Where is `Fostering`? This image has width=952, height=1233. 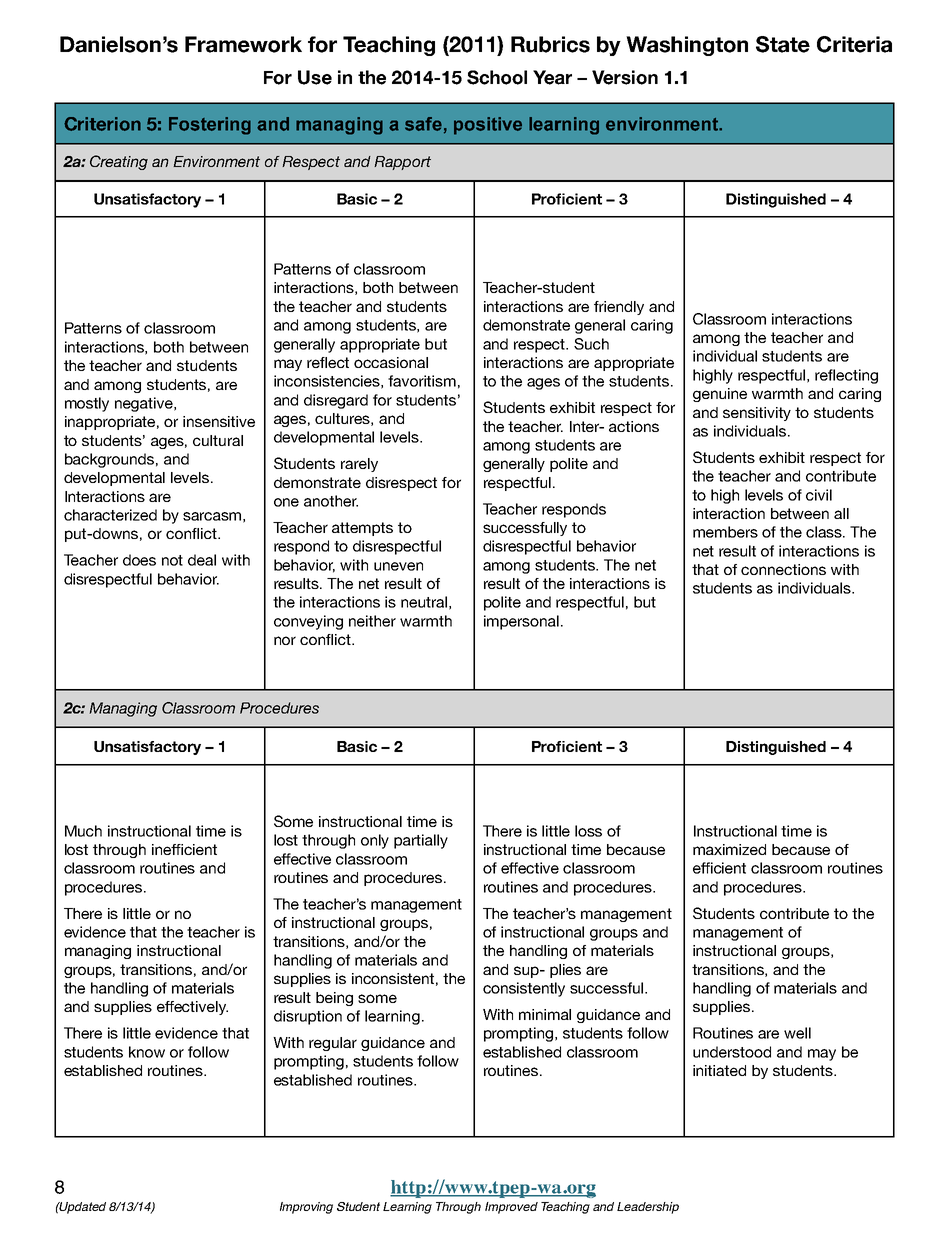 Fostering is located at coordinates (210, 126).
